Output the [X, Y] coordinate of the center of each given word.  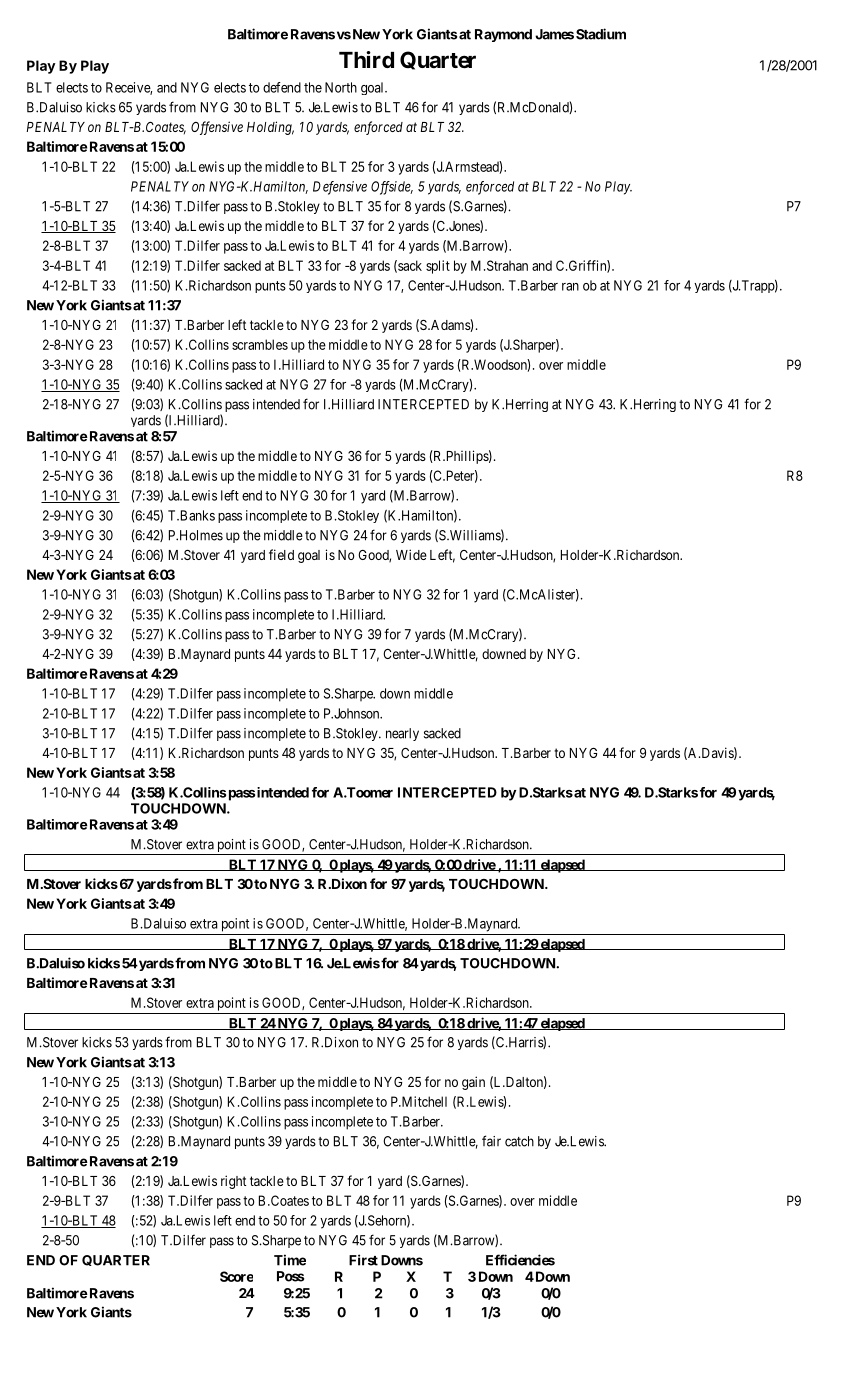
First [363, 1260]
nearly [402, 734]
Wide [411, 554]
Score [236, 1276]
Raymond [503, 35]
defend [282, 87]
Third [366, 59]
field [281, 554]
